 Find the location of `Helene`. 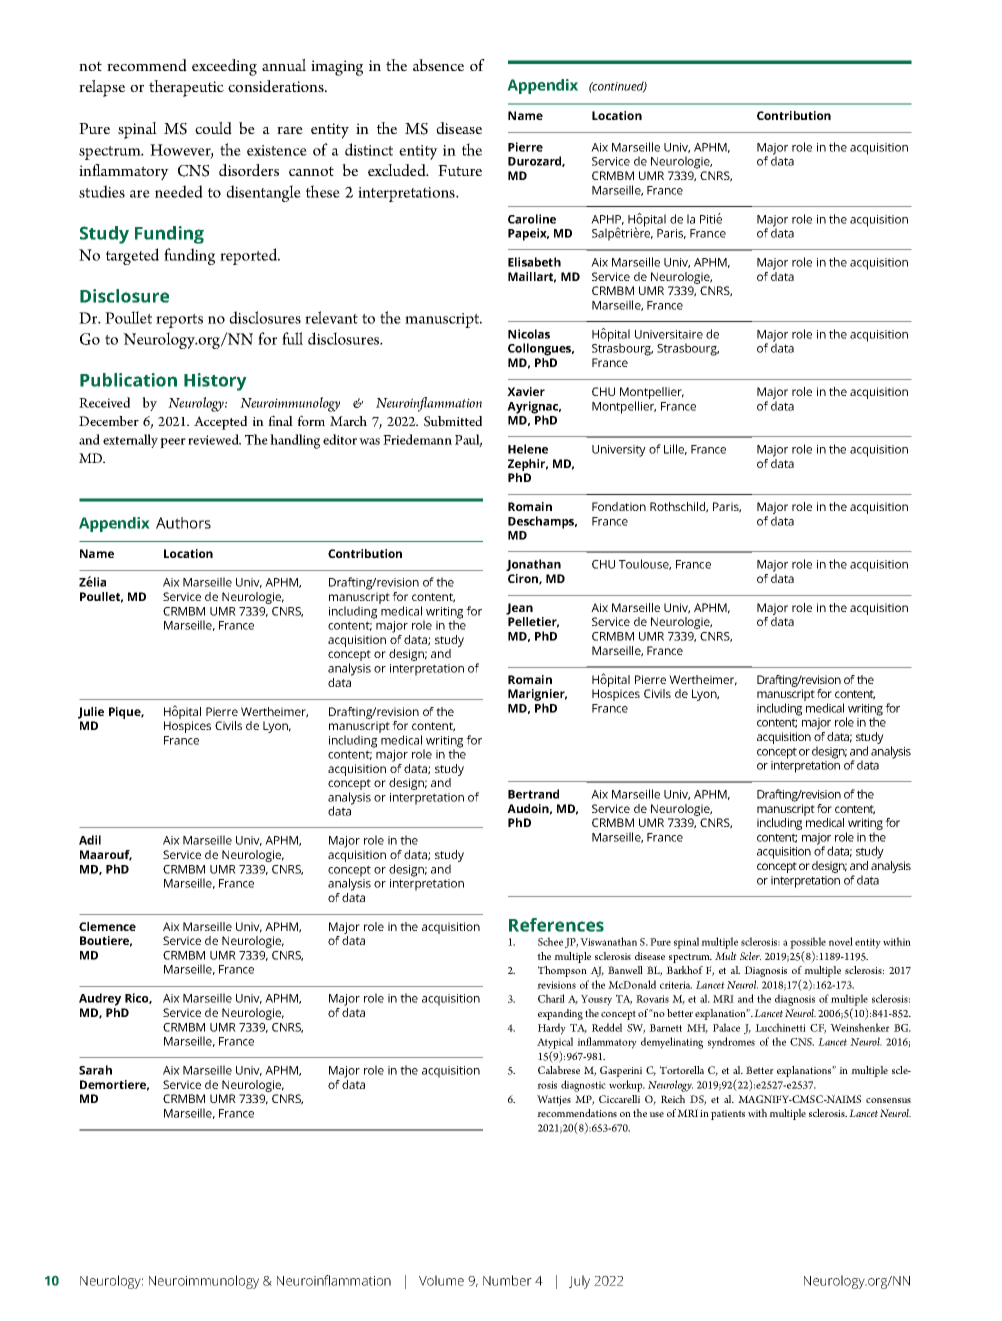

Helene is located at coordinates (528, 449).
